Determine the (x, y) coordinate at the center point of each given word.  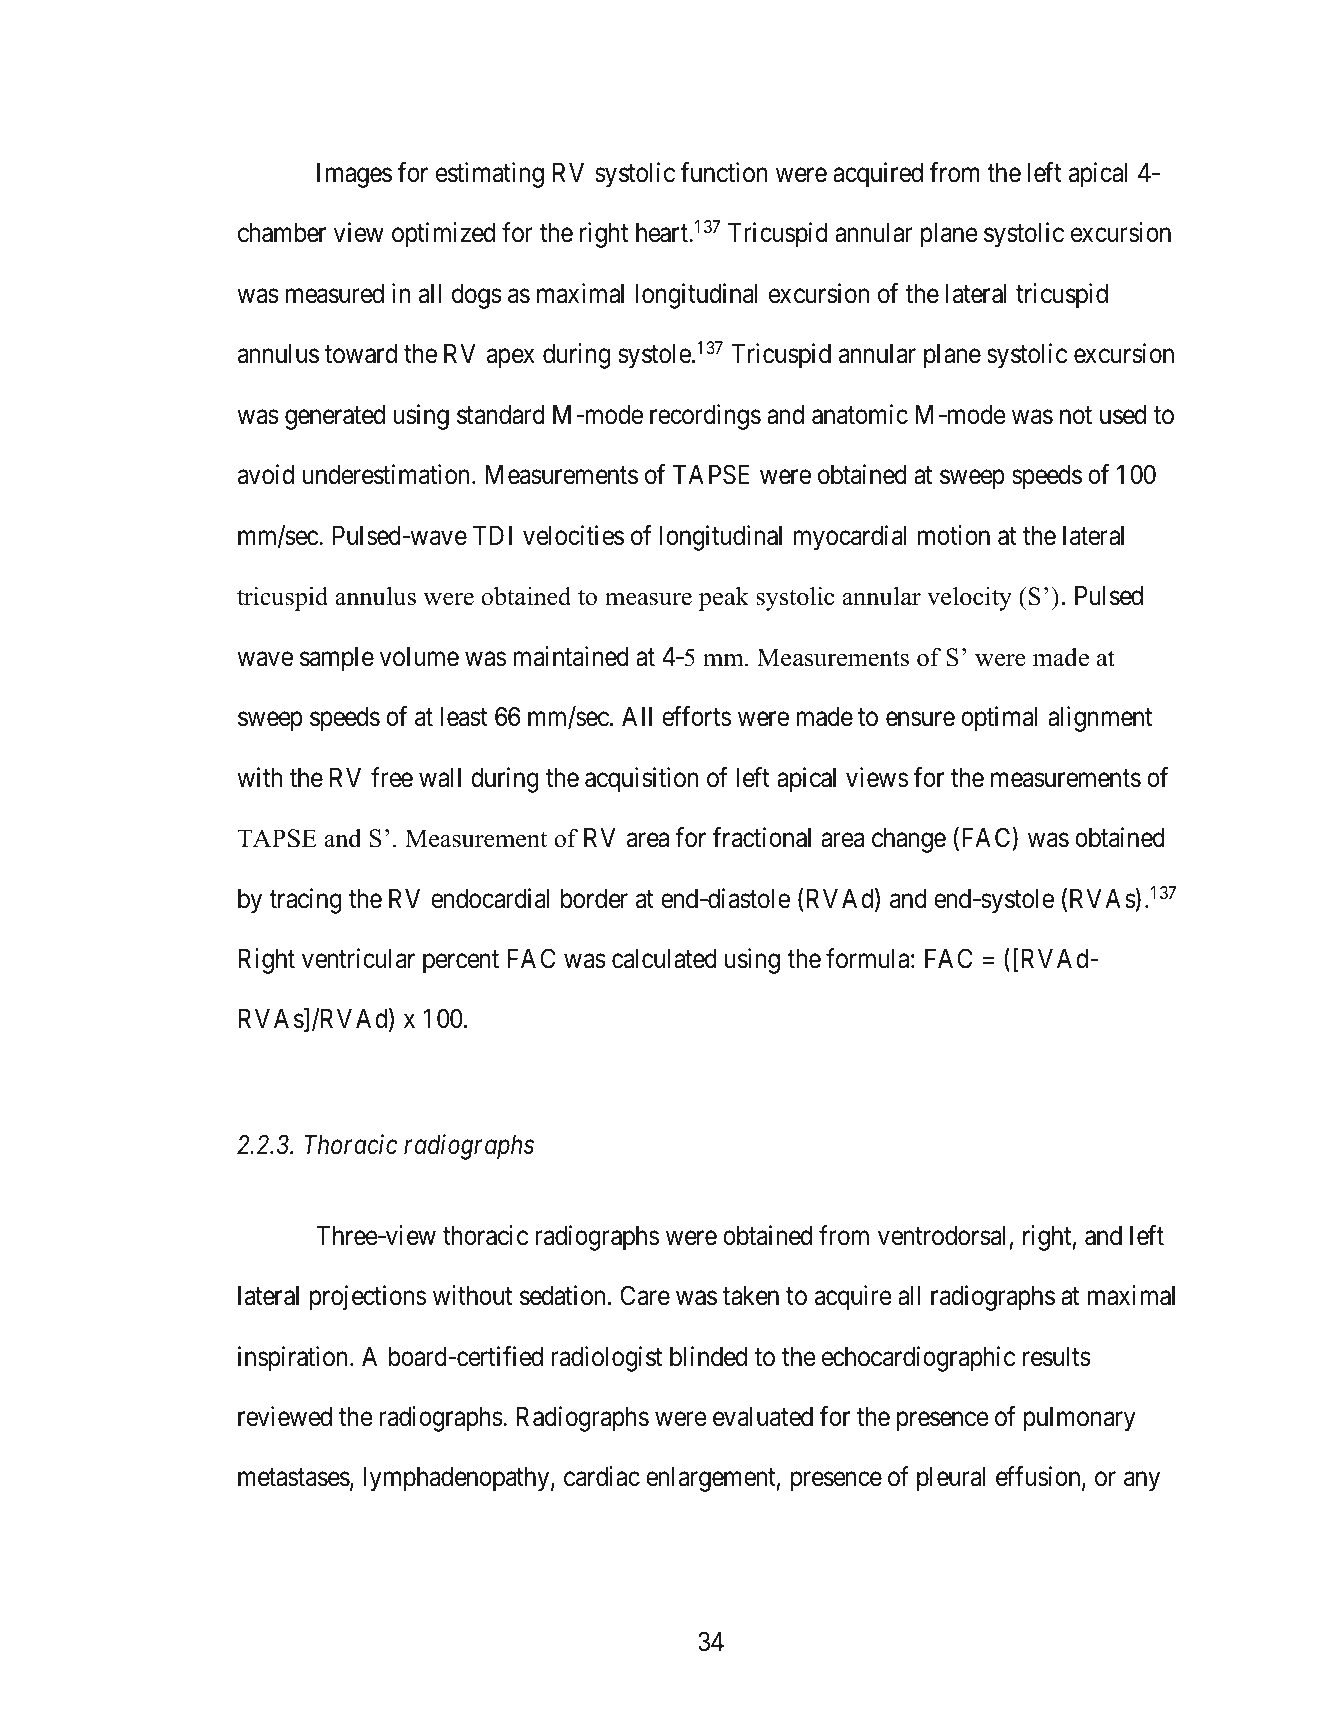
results (1057, 1357)
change (909, 840)
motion (954, 535)
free (392, 777)
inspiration (294, 1359)
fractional (762, 837)
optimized (443, 235)
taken (751, 1296)
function (724, 172)
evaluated (763, 1417)
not (1076, 416)
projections (368, 1298)
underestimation (388, 474)
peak (724, 599)
